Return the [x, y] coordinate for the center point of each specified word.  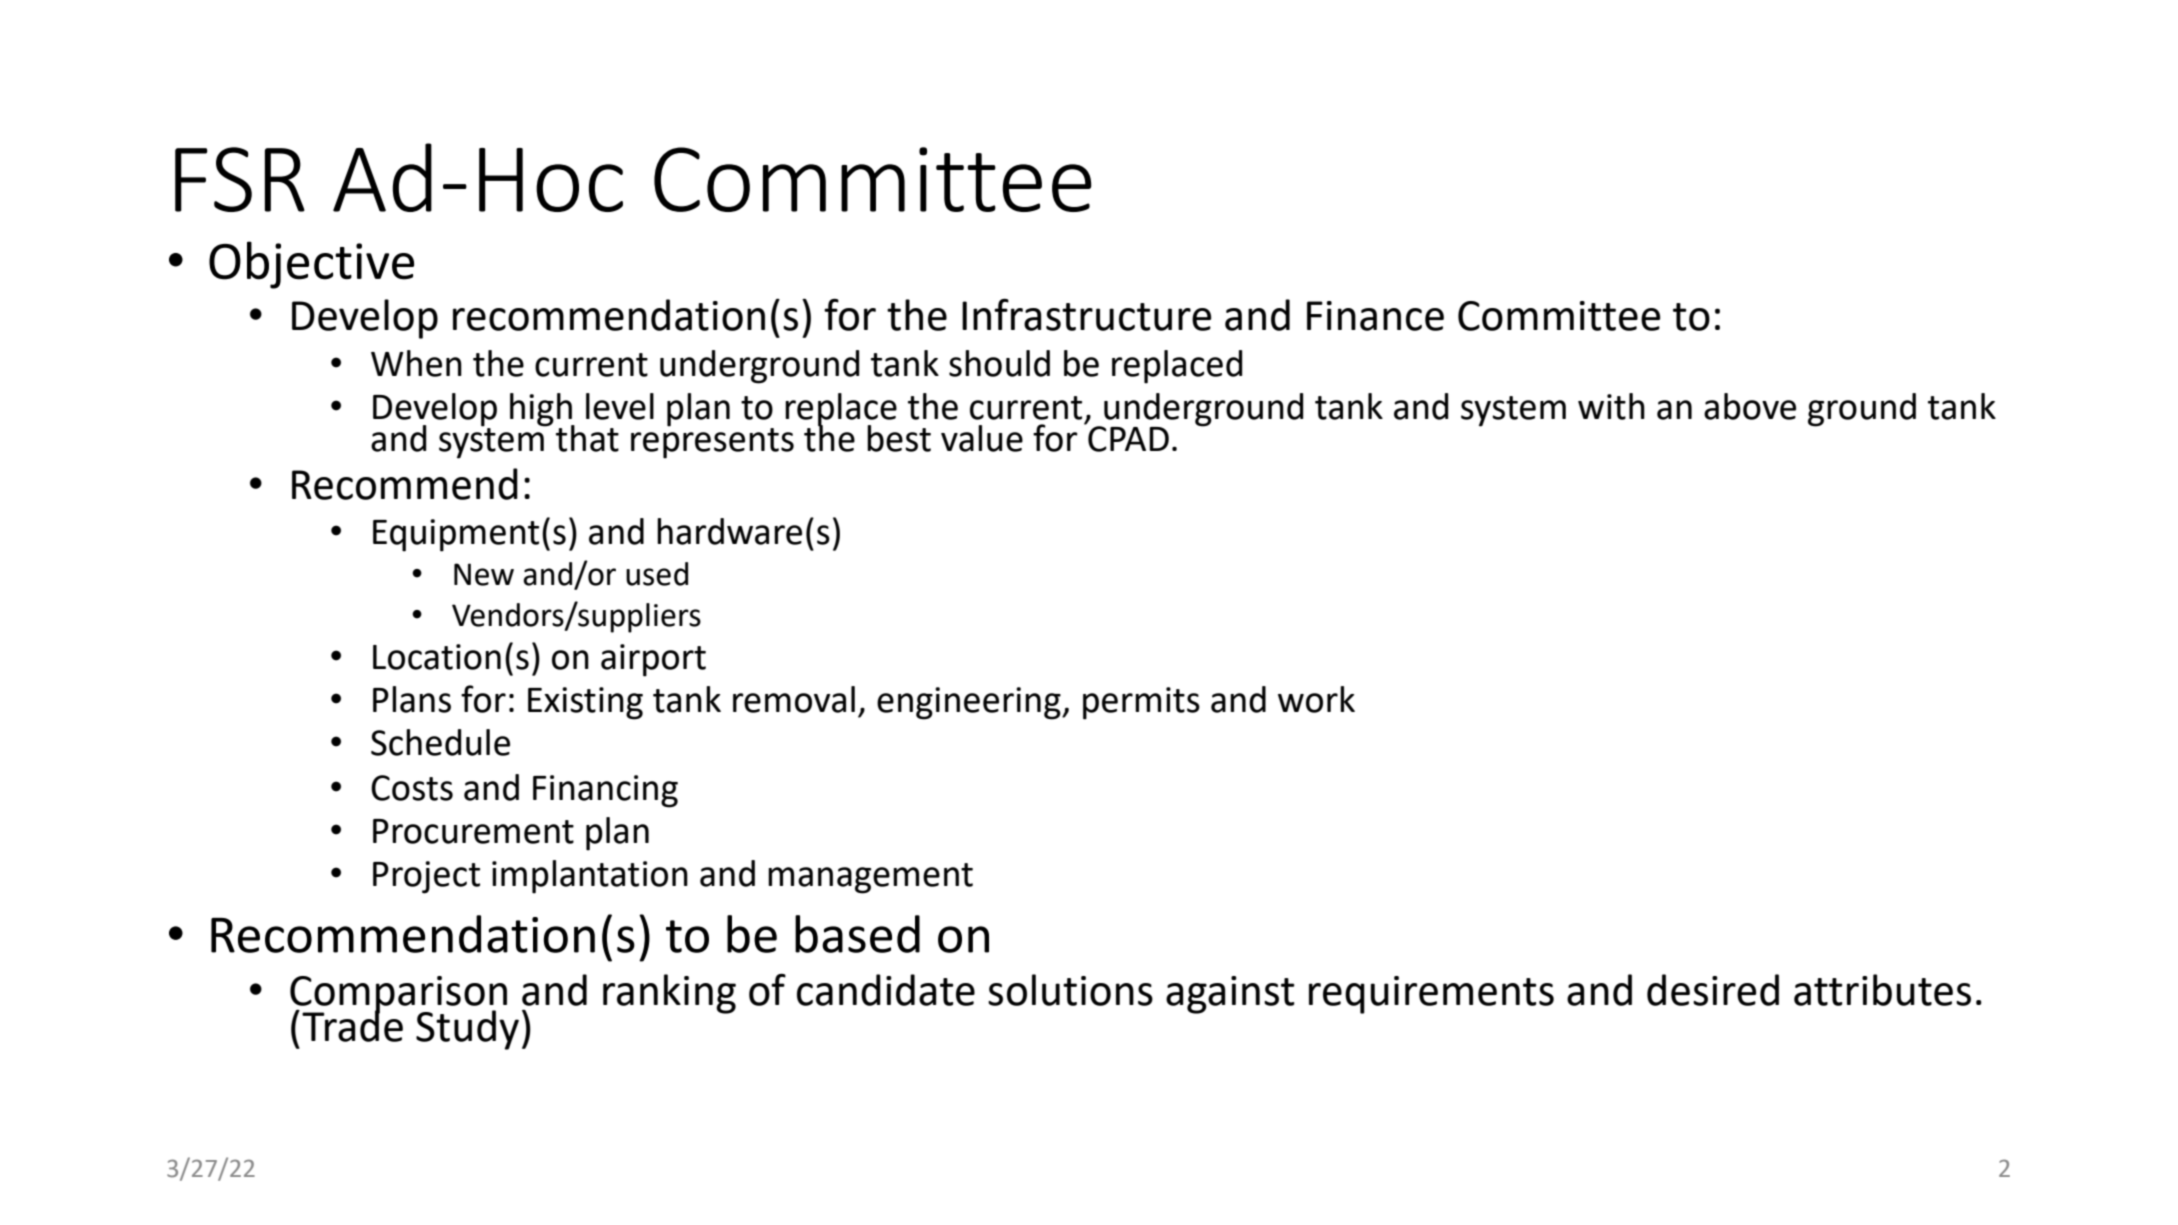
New [484, 574]
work [1316, 699]
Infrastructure [1086, 315]
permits [1141, 703]
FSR [240, 179]
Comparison [398, 995]
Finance [1375, 316]
